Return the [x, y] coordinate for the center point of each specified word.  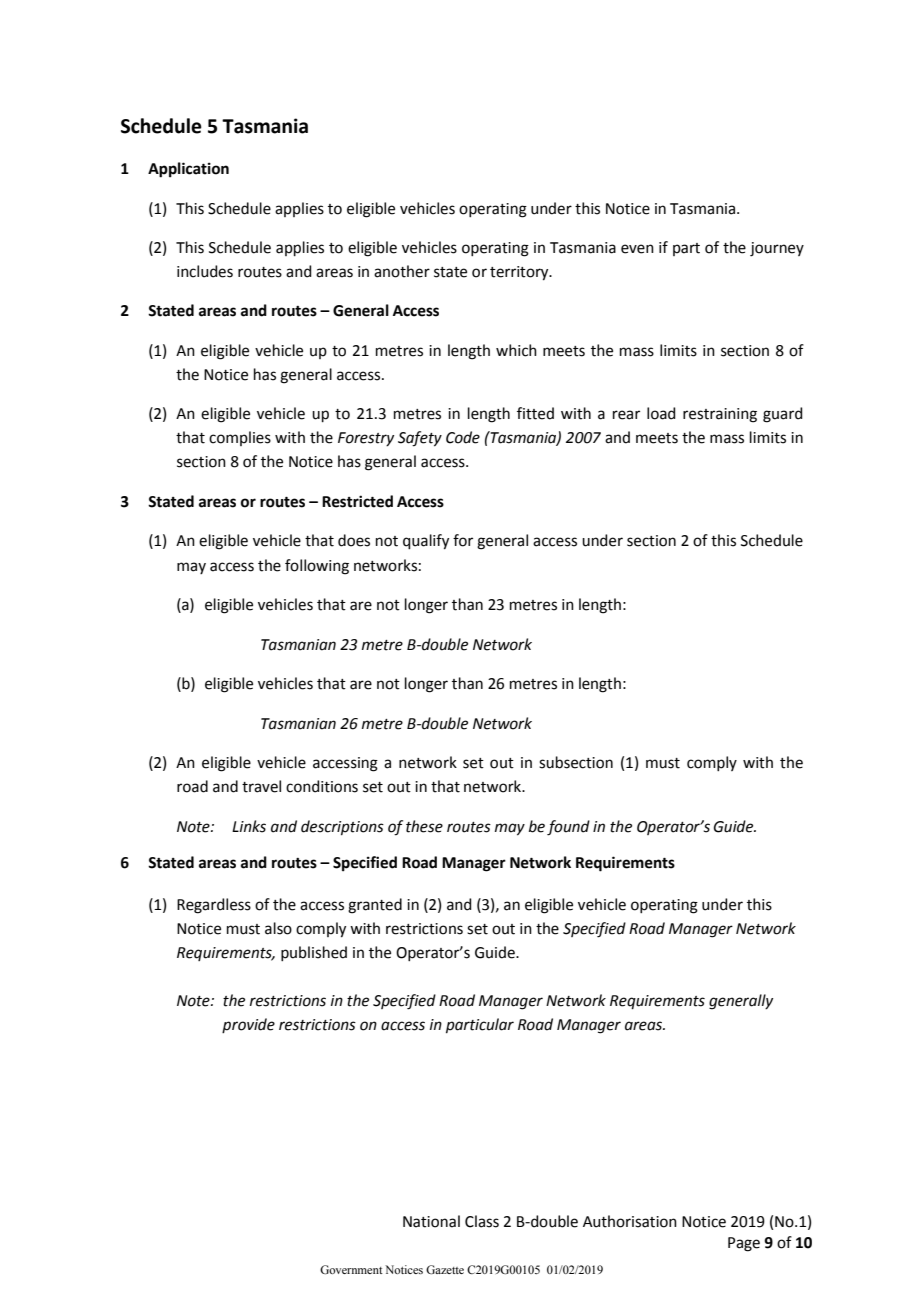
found [568, 828]
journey [777, 249]
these [424, 826]
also [278, 928]
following [317, 567]
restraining [720, 415]
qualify [426, 542]
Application [188, 170]
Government [351, 1269]
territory [520, 273]
